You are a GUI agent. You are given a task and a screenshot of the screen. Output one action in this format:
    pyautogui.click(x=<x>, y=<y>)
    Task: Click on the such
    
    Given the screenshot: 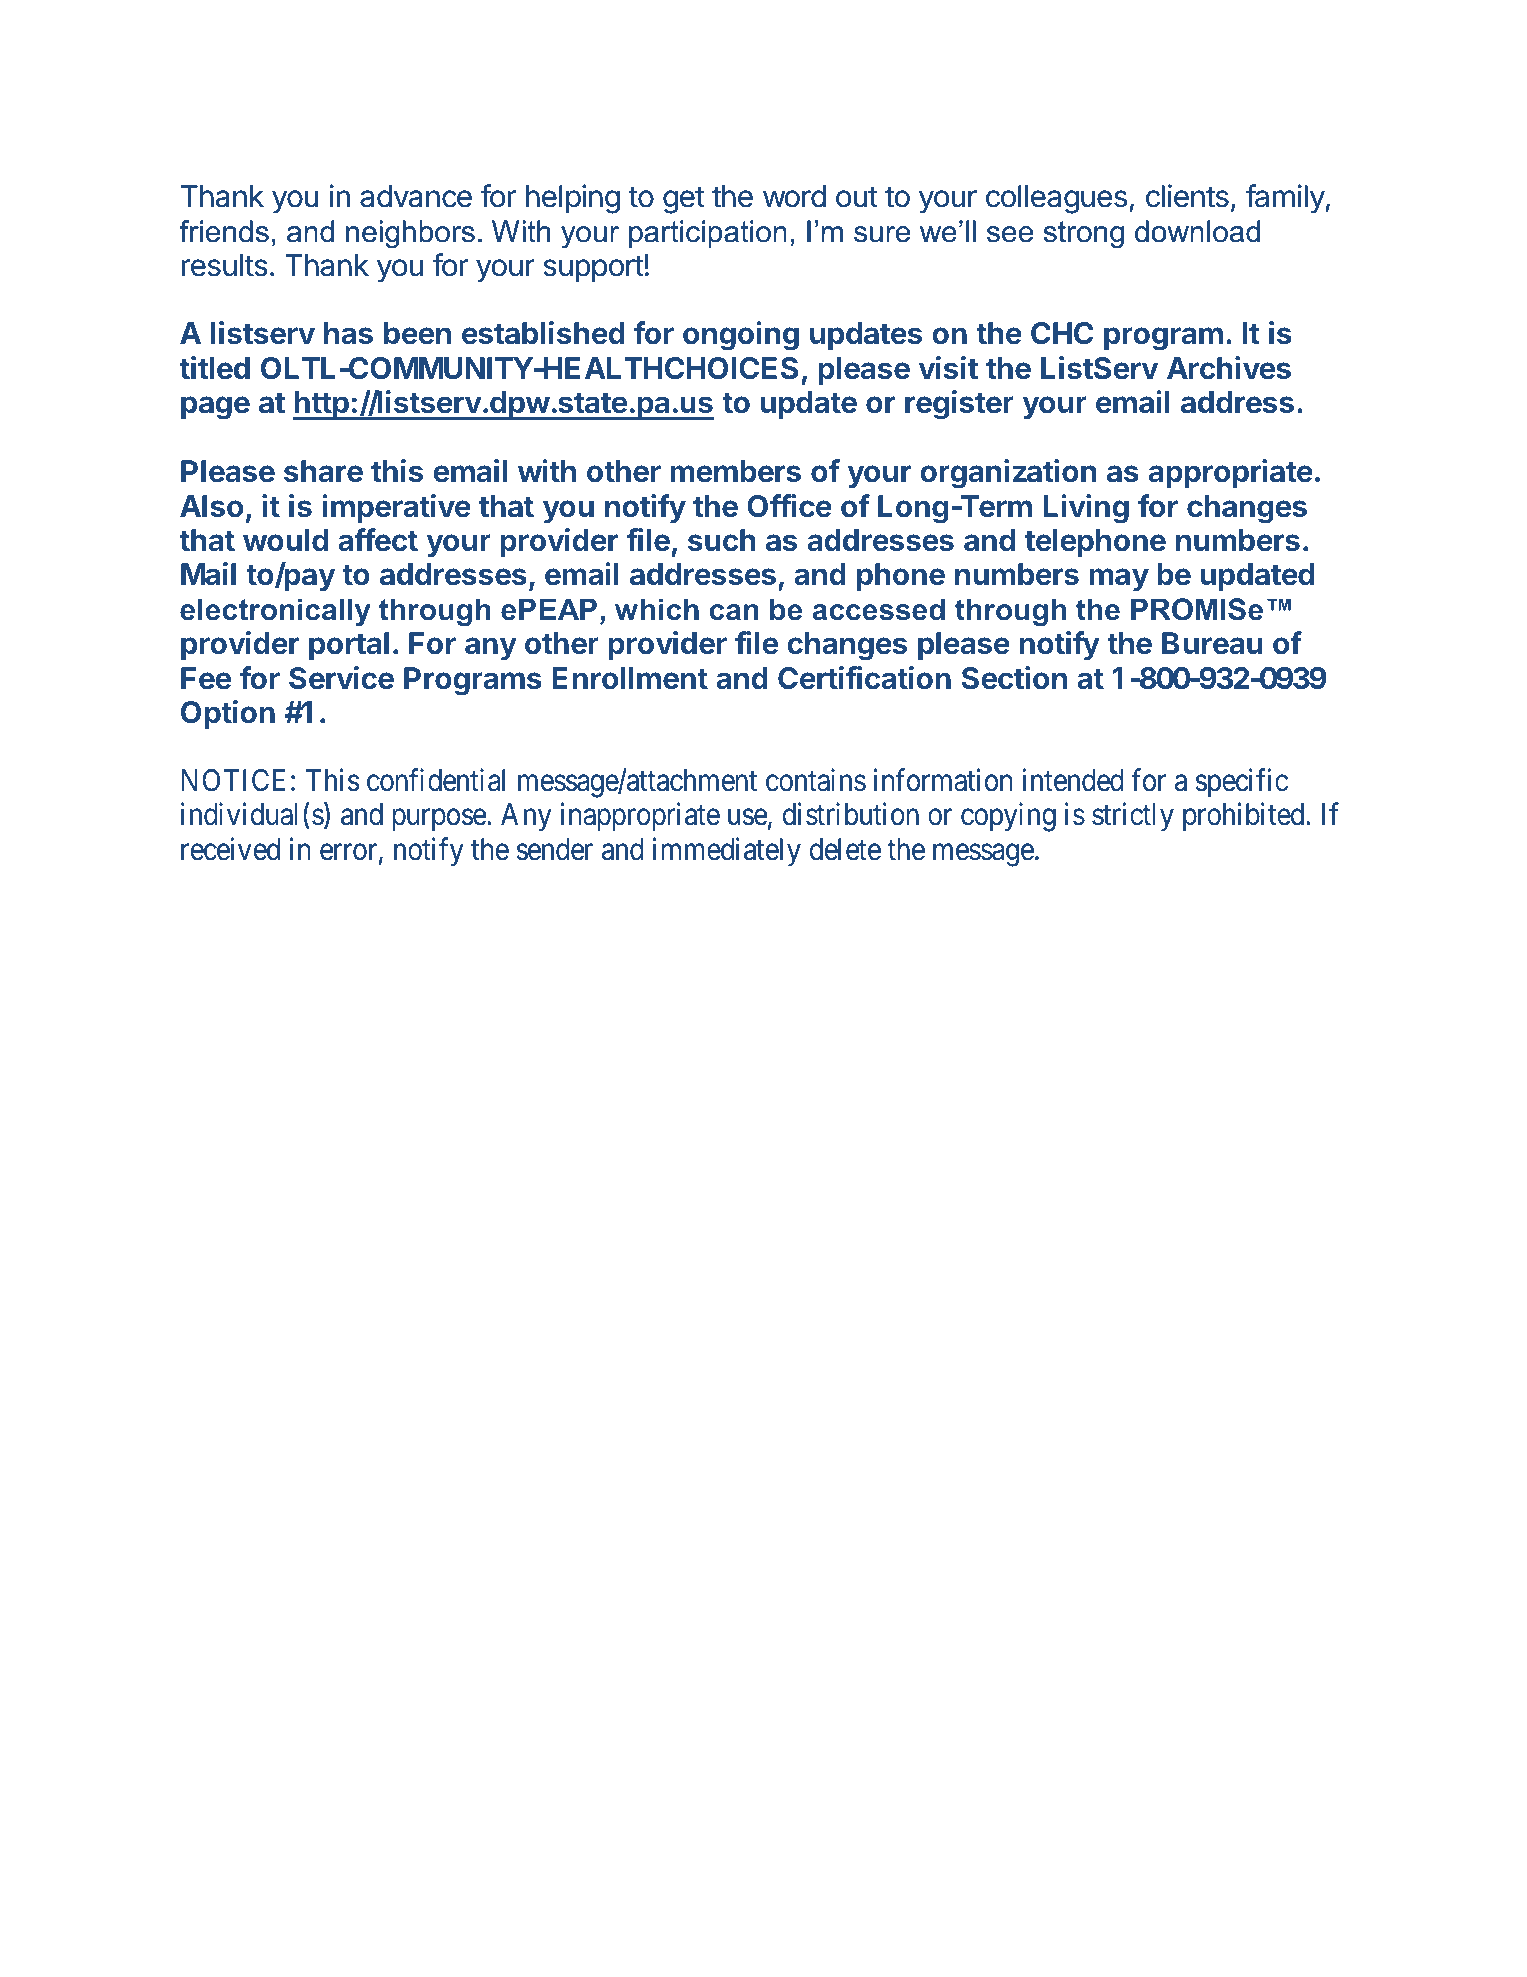 What is the action you would take?
    pyautogui.click(x=722, y=540)
